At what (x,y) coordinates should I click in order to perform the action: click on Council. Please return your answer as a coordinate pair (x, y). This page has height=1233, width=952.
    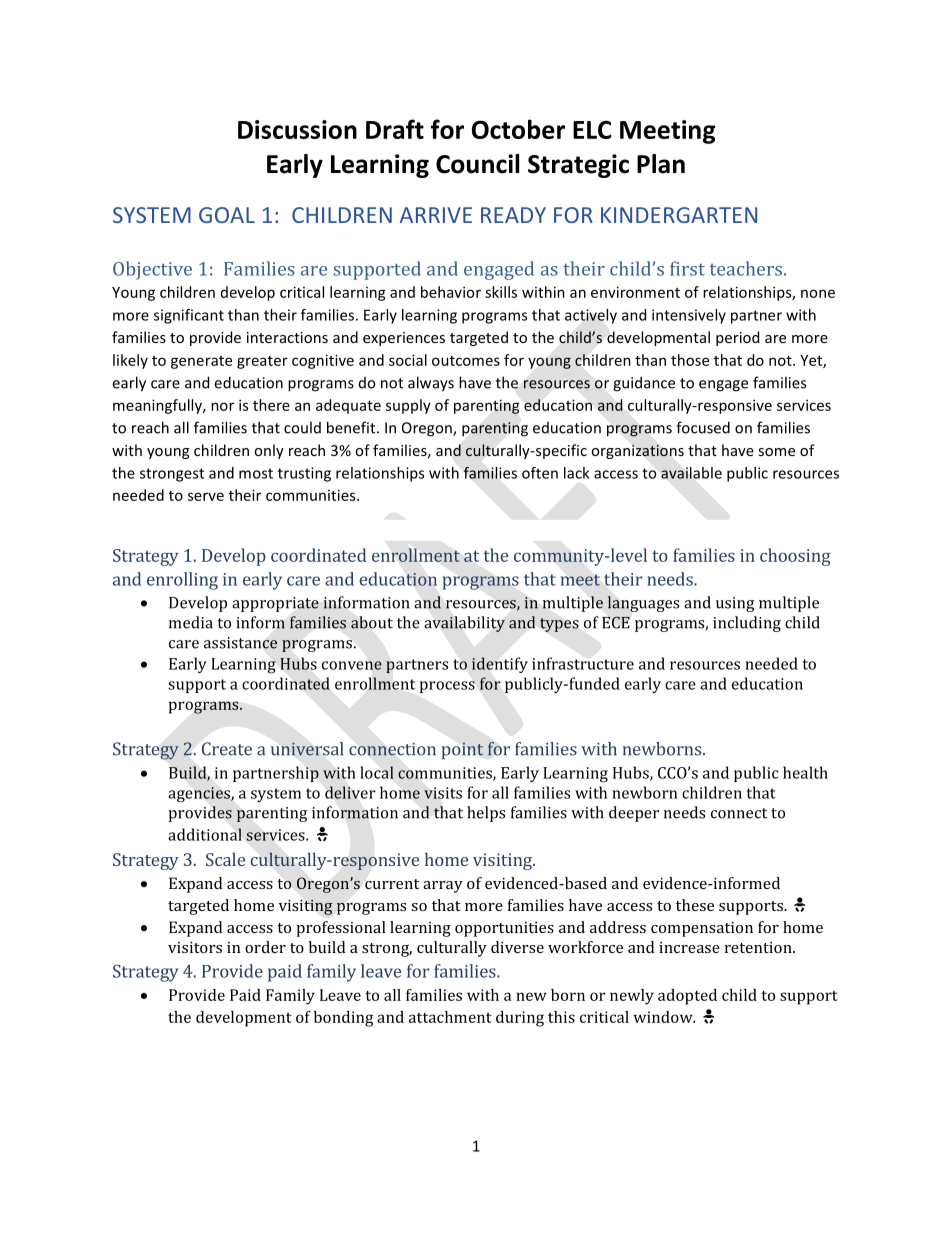
    Looking at the image, I should click on (477, 164).
